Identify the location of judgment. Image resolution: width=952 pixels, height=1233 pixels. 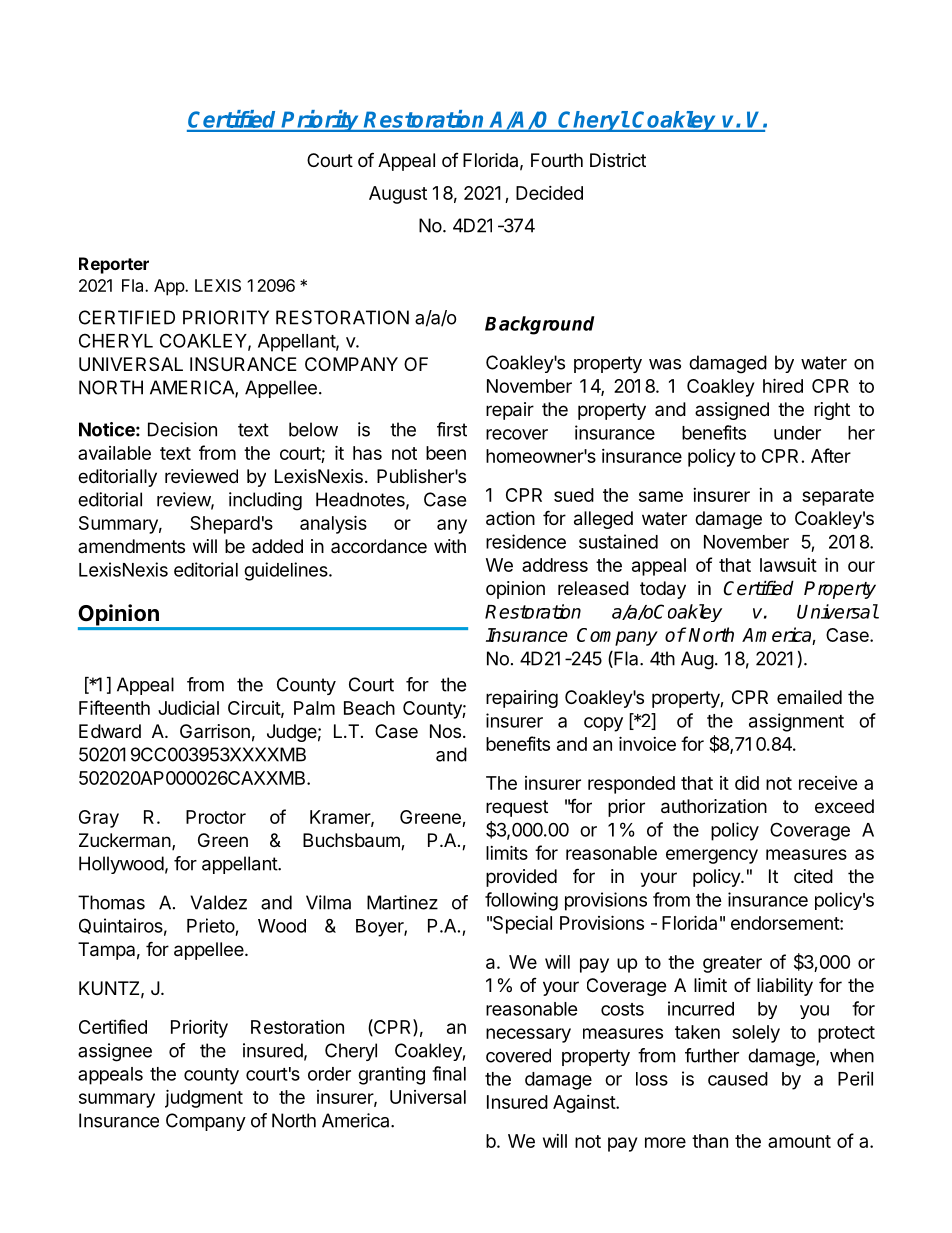
(204, 1098).
